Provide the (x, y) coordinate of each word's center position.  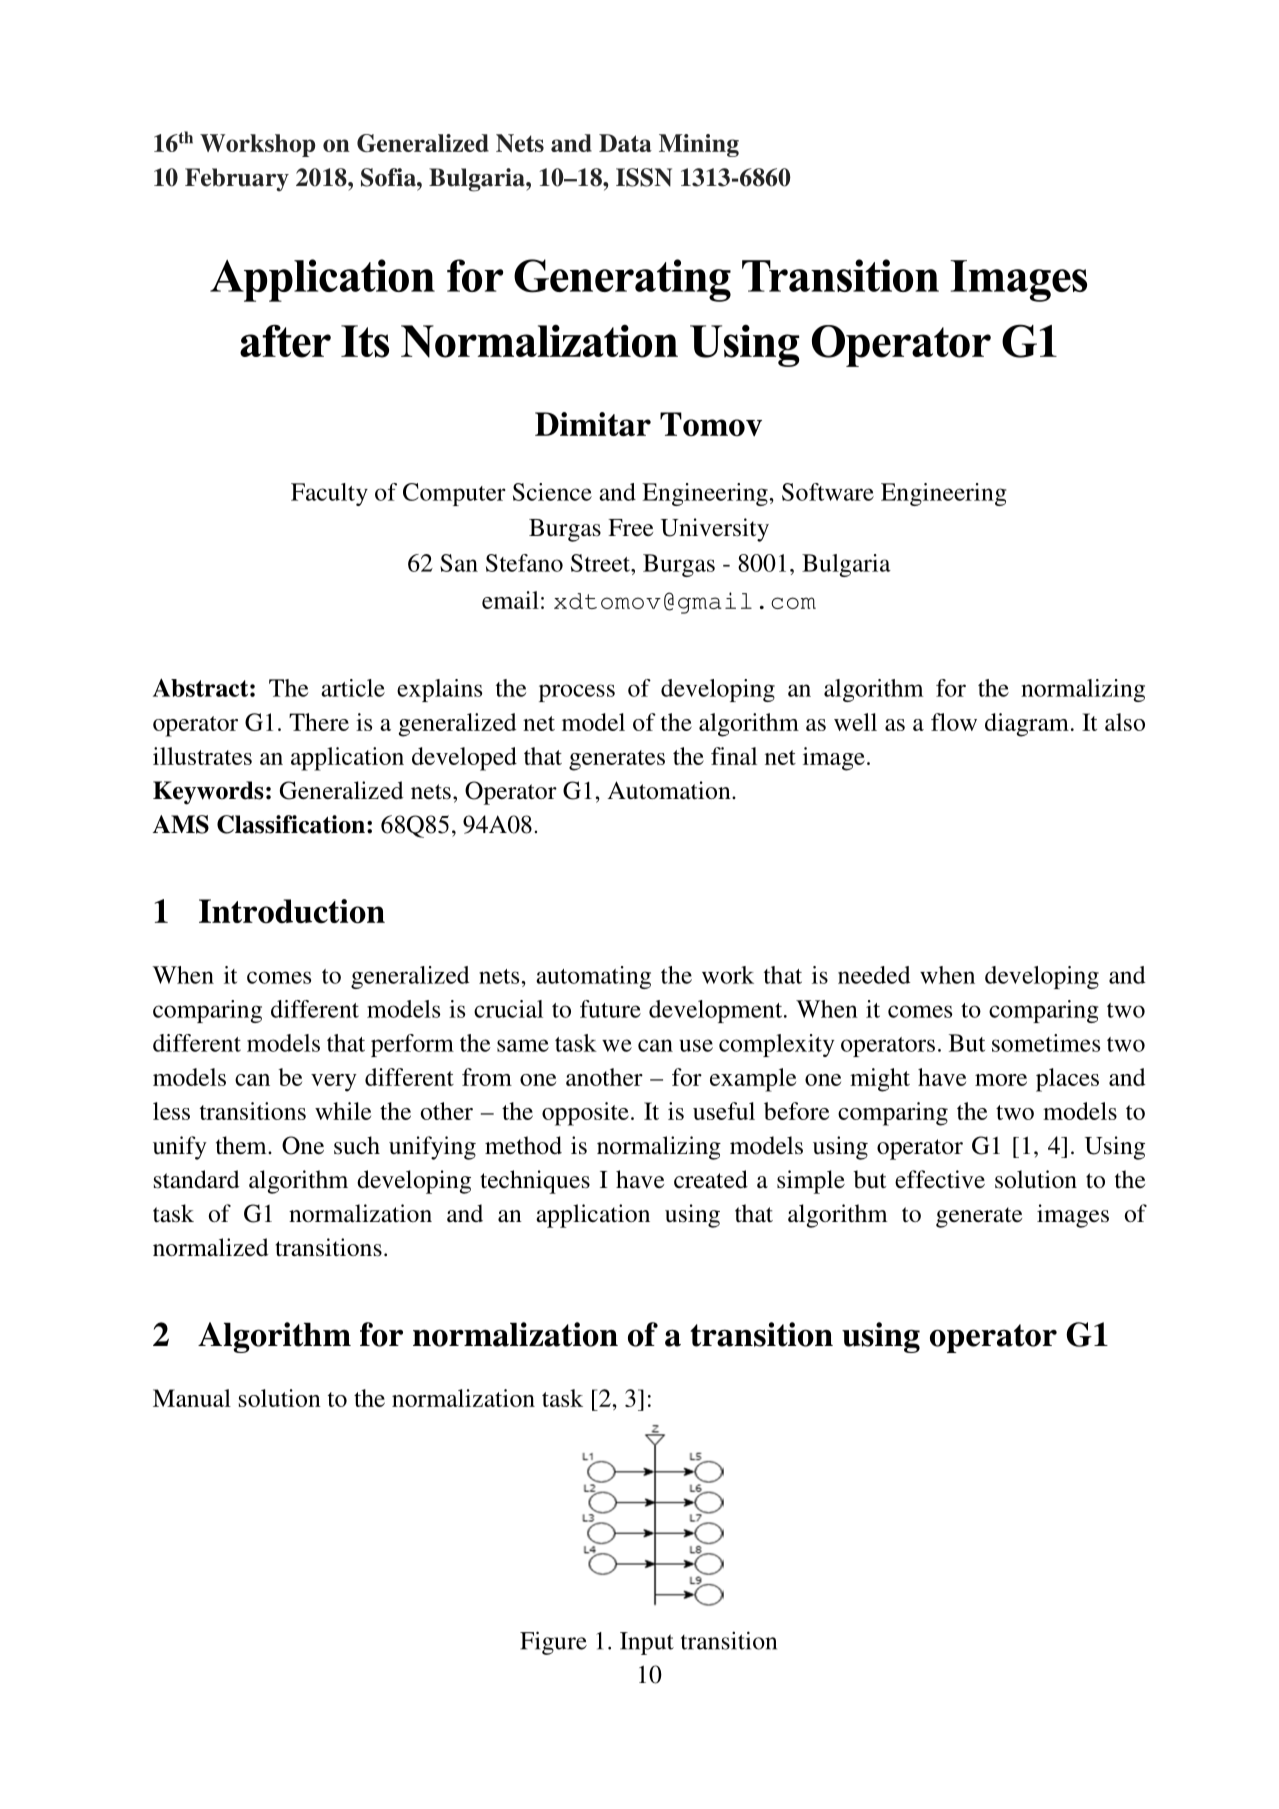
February (237, 179)
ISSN (644, 177)
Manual (192, 1398)
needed (874, 975)
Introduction (292, 911)
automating (593, 977)
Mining (699, 145)
